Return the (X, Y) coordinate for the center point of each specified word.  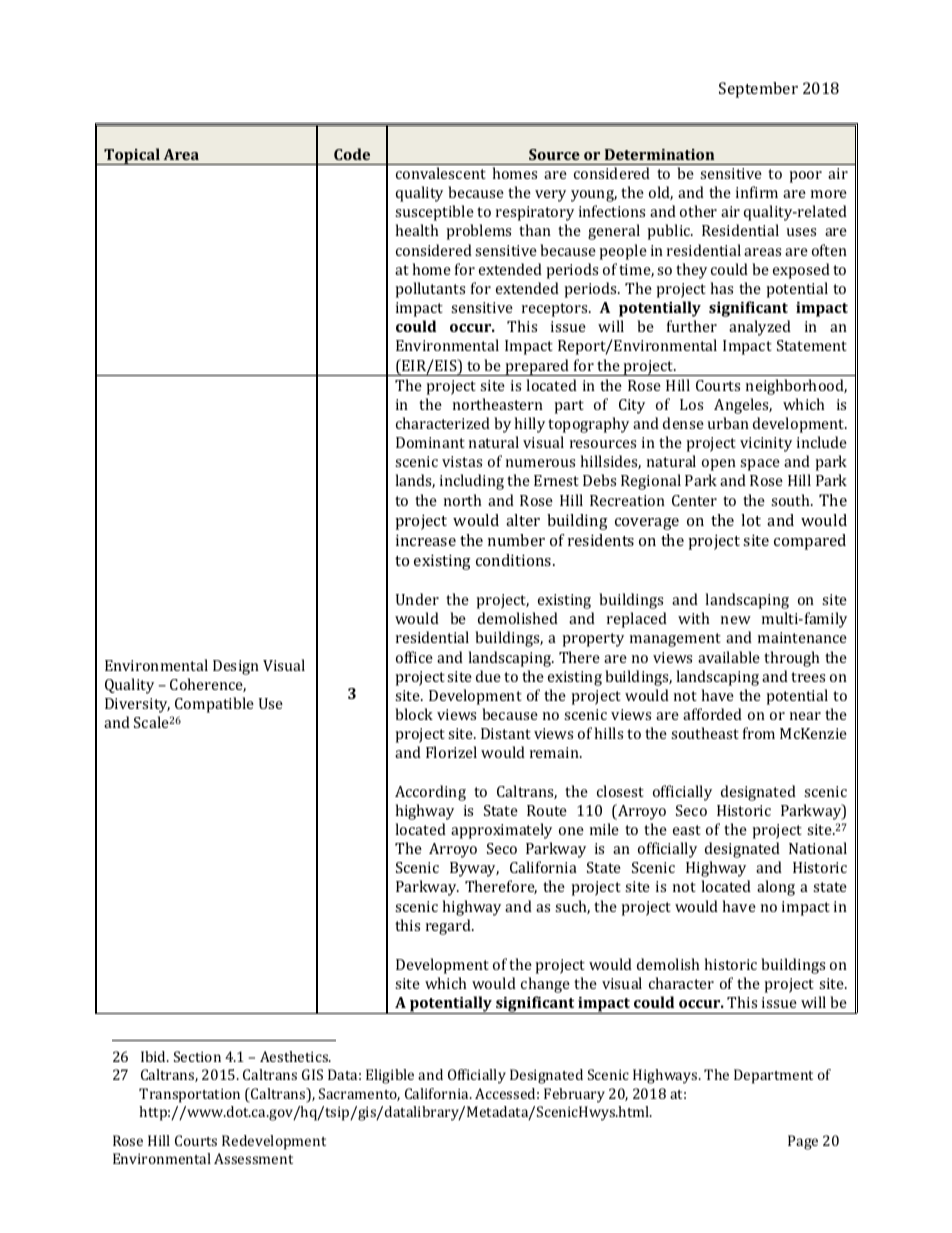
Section (197, 1056)
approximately (501, 831)
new (736, 620)
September (758, 90)
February (574, 1095)
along (776, 888)
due (488, 676)
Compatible (214, 705)
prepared (537, 367)
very (550, 196)
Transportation (189, 1095)
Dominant (430, 442)
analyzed (760, 328)
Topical (132, 156)
